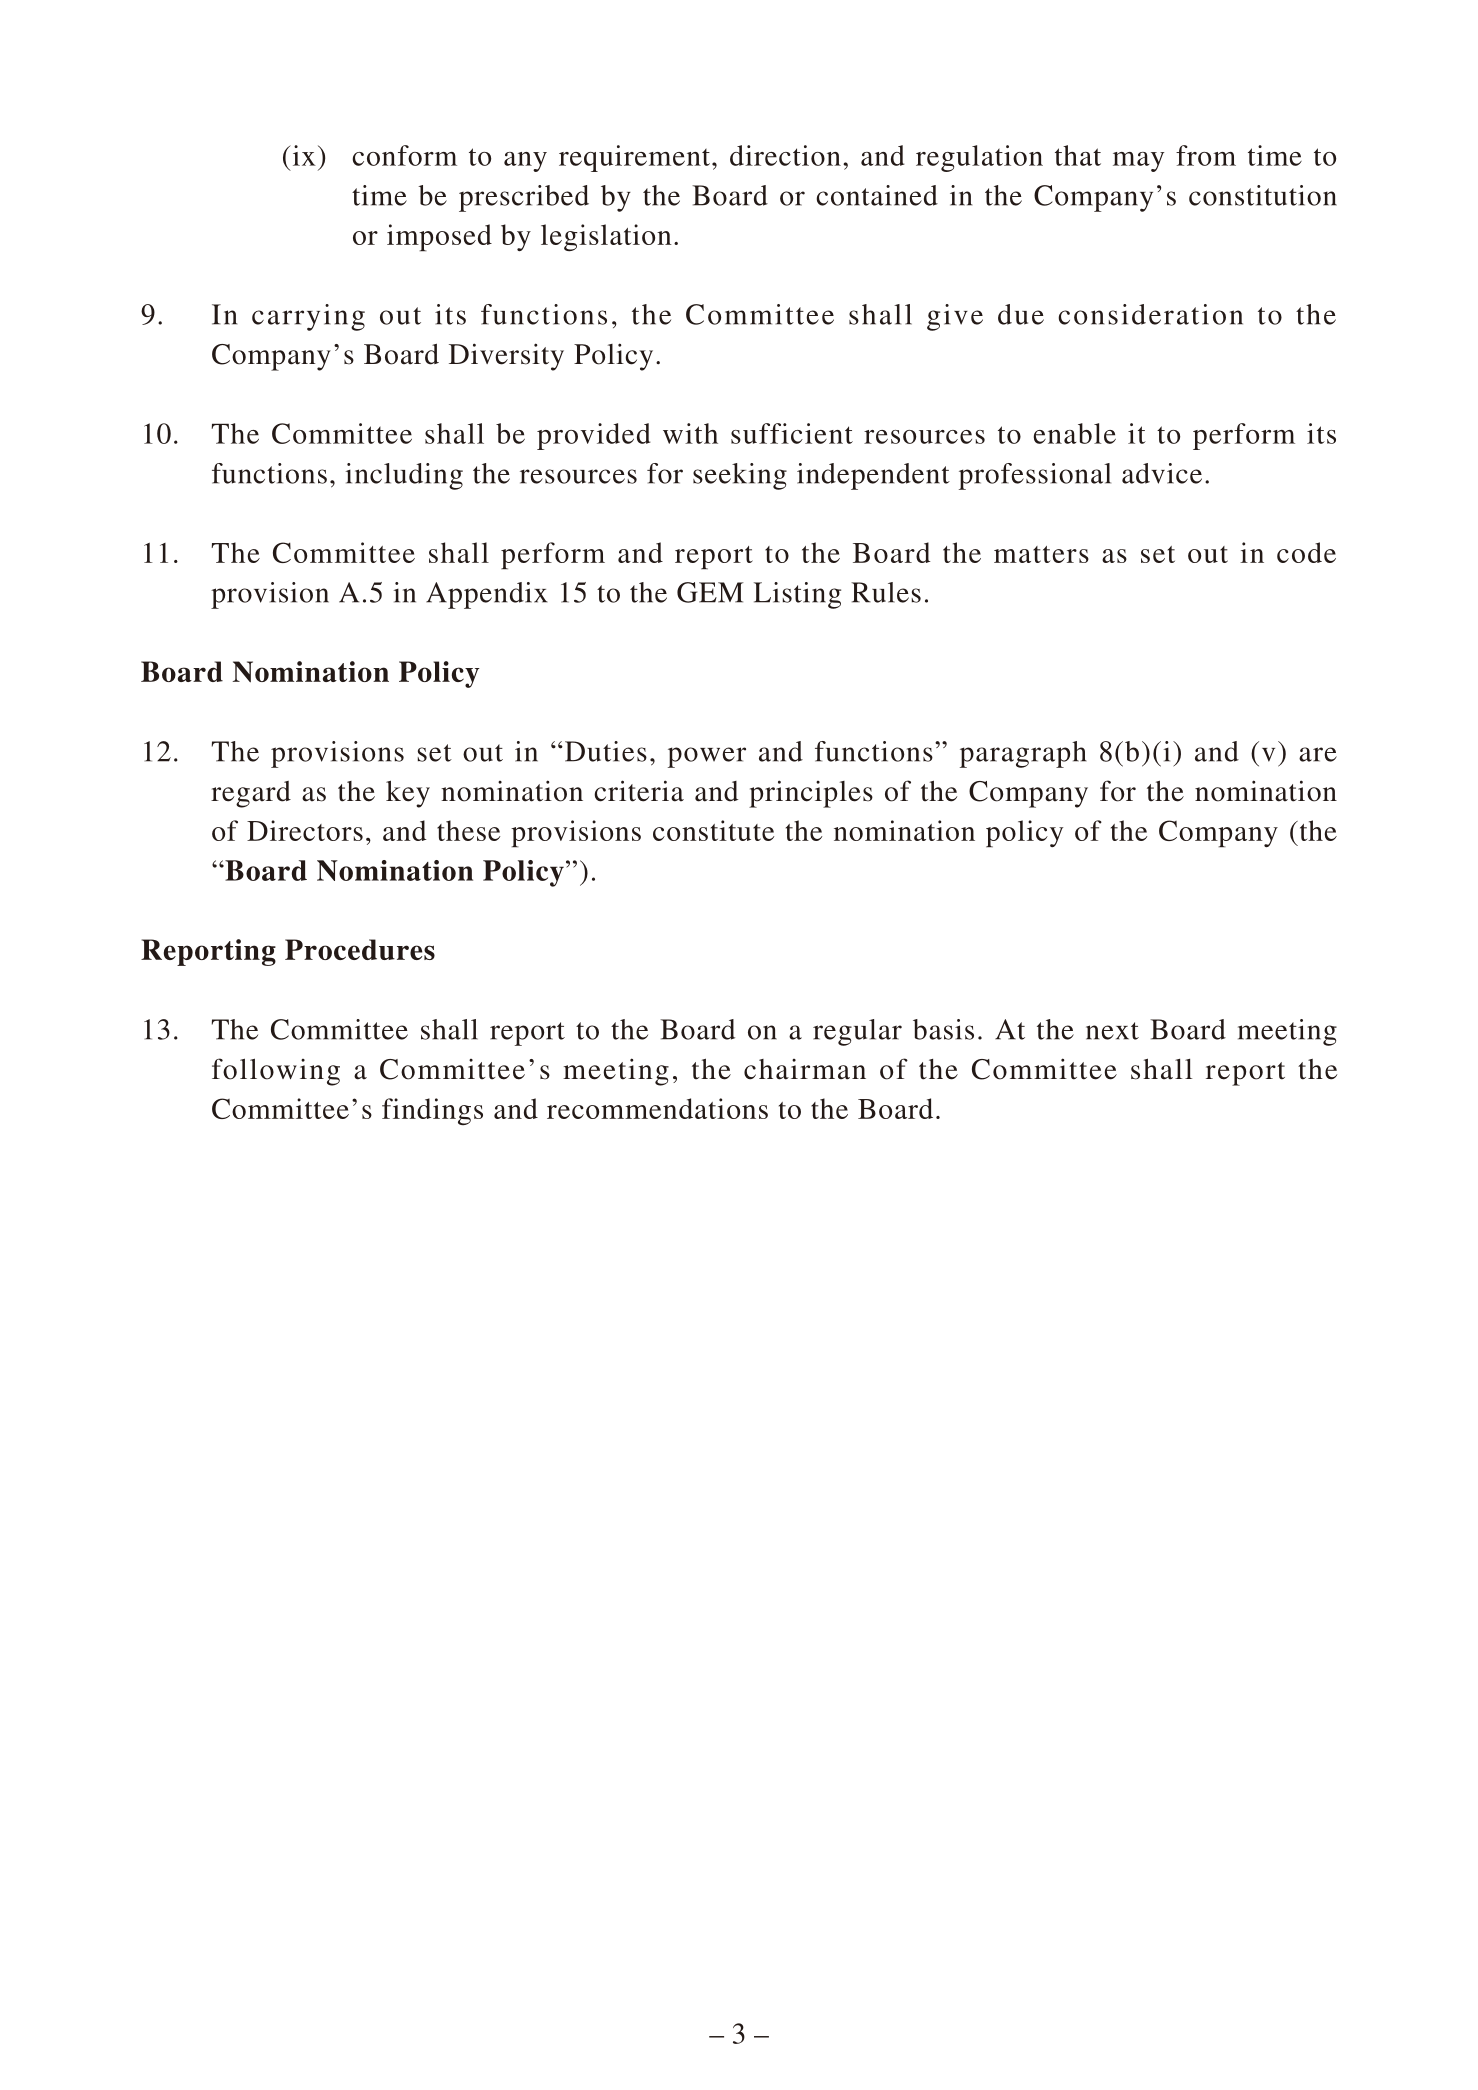 The width and height of the screenshot is (1478, 2090). What do you see at coordinates (785, 155) in the screenshot?
I see `direction` at bounding box center [785, 155].
